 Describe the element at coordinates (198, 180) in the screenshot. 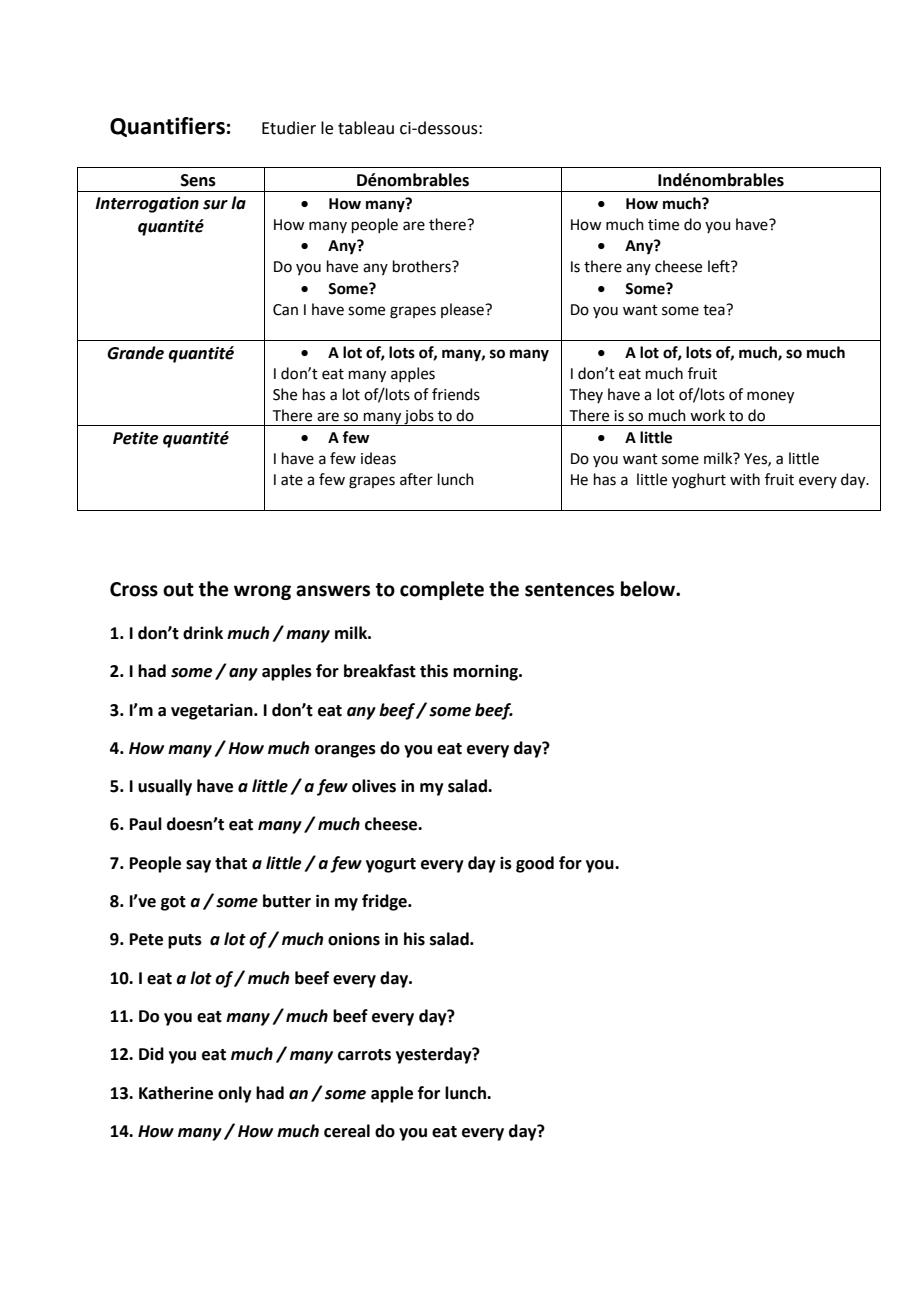

I see `Sens` at that location.
